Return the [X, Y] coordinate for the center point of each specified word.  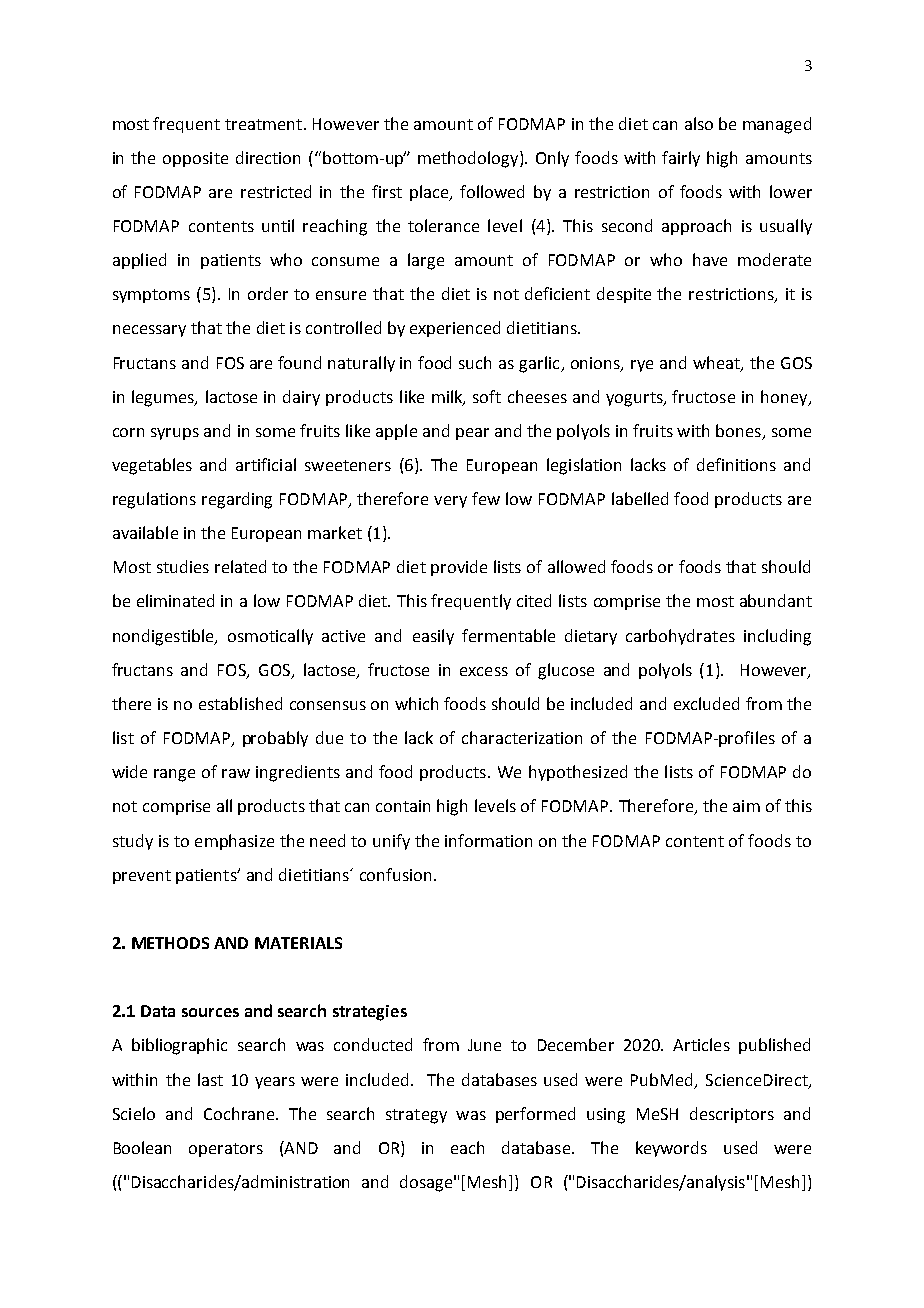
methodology [469, 159]
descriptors [732, 1115]
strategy [416, 1116]
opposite [195, 159]
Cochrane [240, 1113]
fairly [681, 159]
